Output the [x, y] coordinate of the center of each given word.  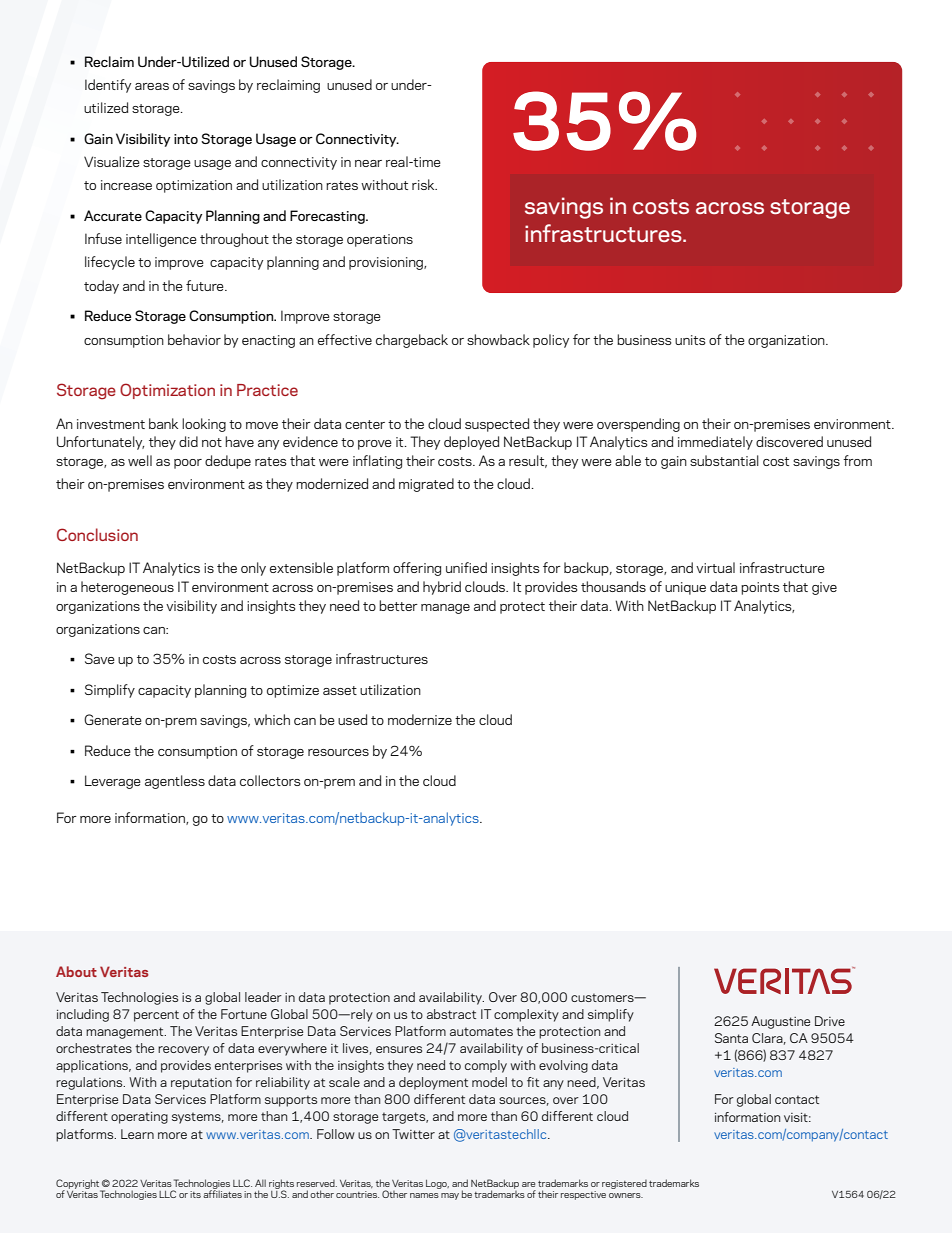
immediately [715, 443]
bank [163, 423]
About [76, 971]
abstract [451, 1014]
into [186, 139]
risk [424, 184]
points [760, 588]
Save [100, 658]
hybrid [442, 588]
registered [624, 1184]
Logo [437, 1184]
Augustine [780, 1022]
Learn [137, 1134]
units [690, 340]
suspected [497, 425]
